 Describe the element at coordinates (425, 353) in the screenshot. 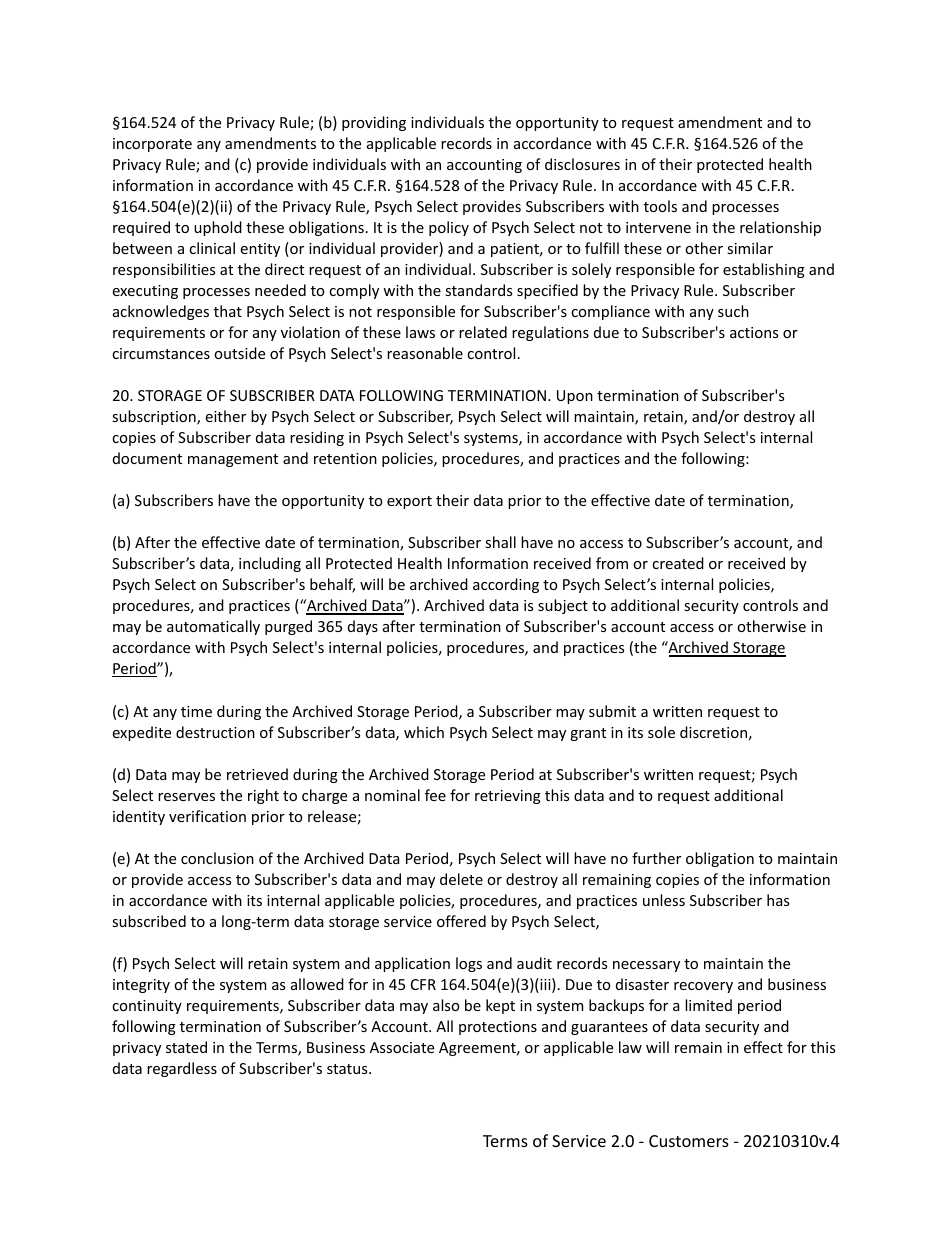

I see `reasonable` at that location.
